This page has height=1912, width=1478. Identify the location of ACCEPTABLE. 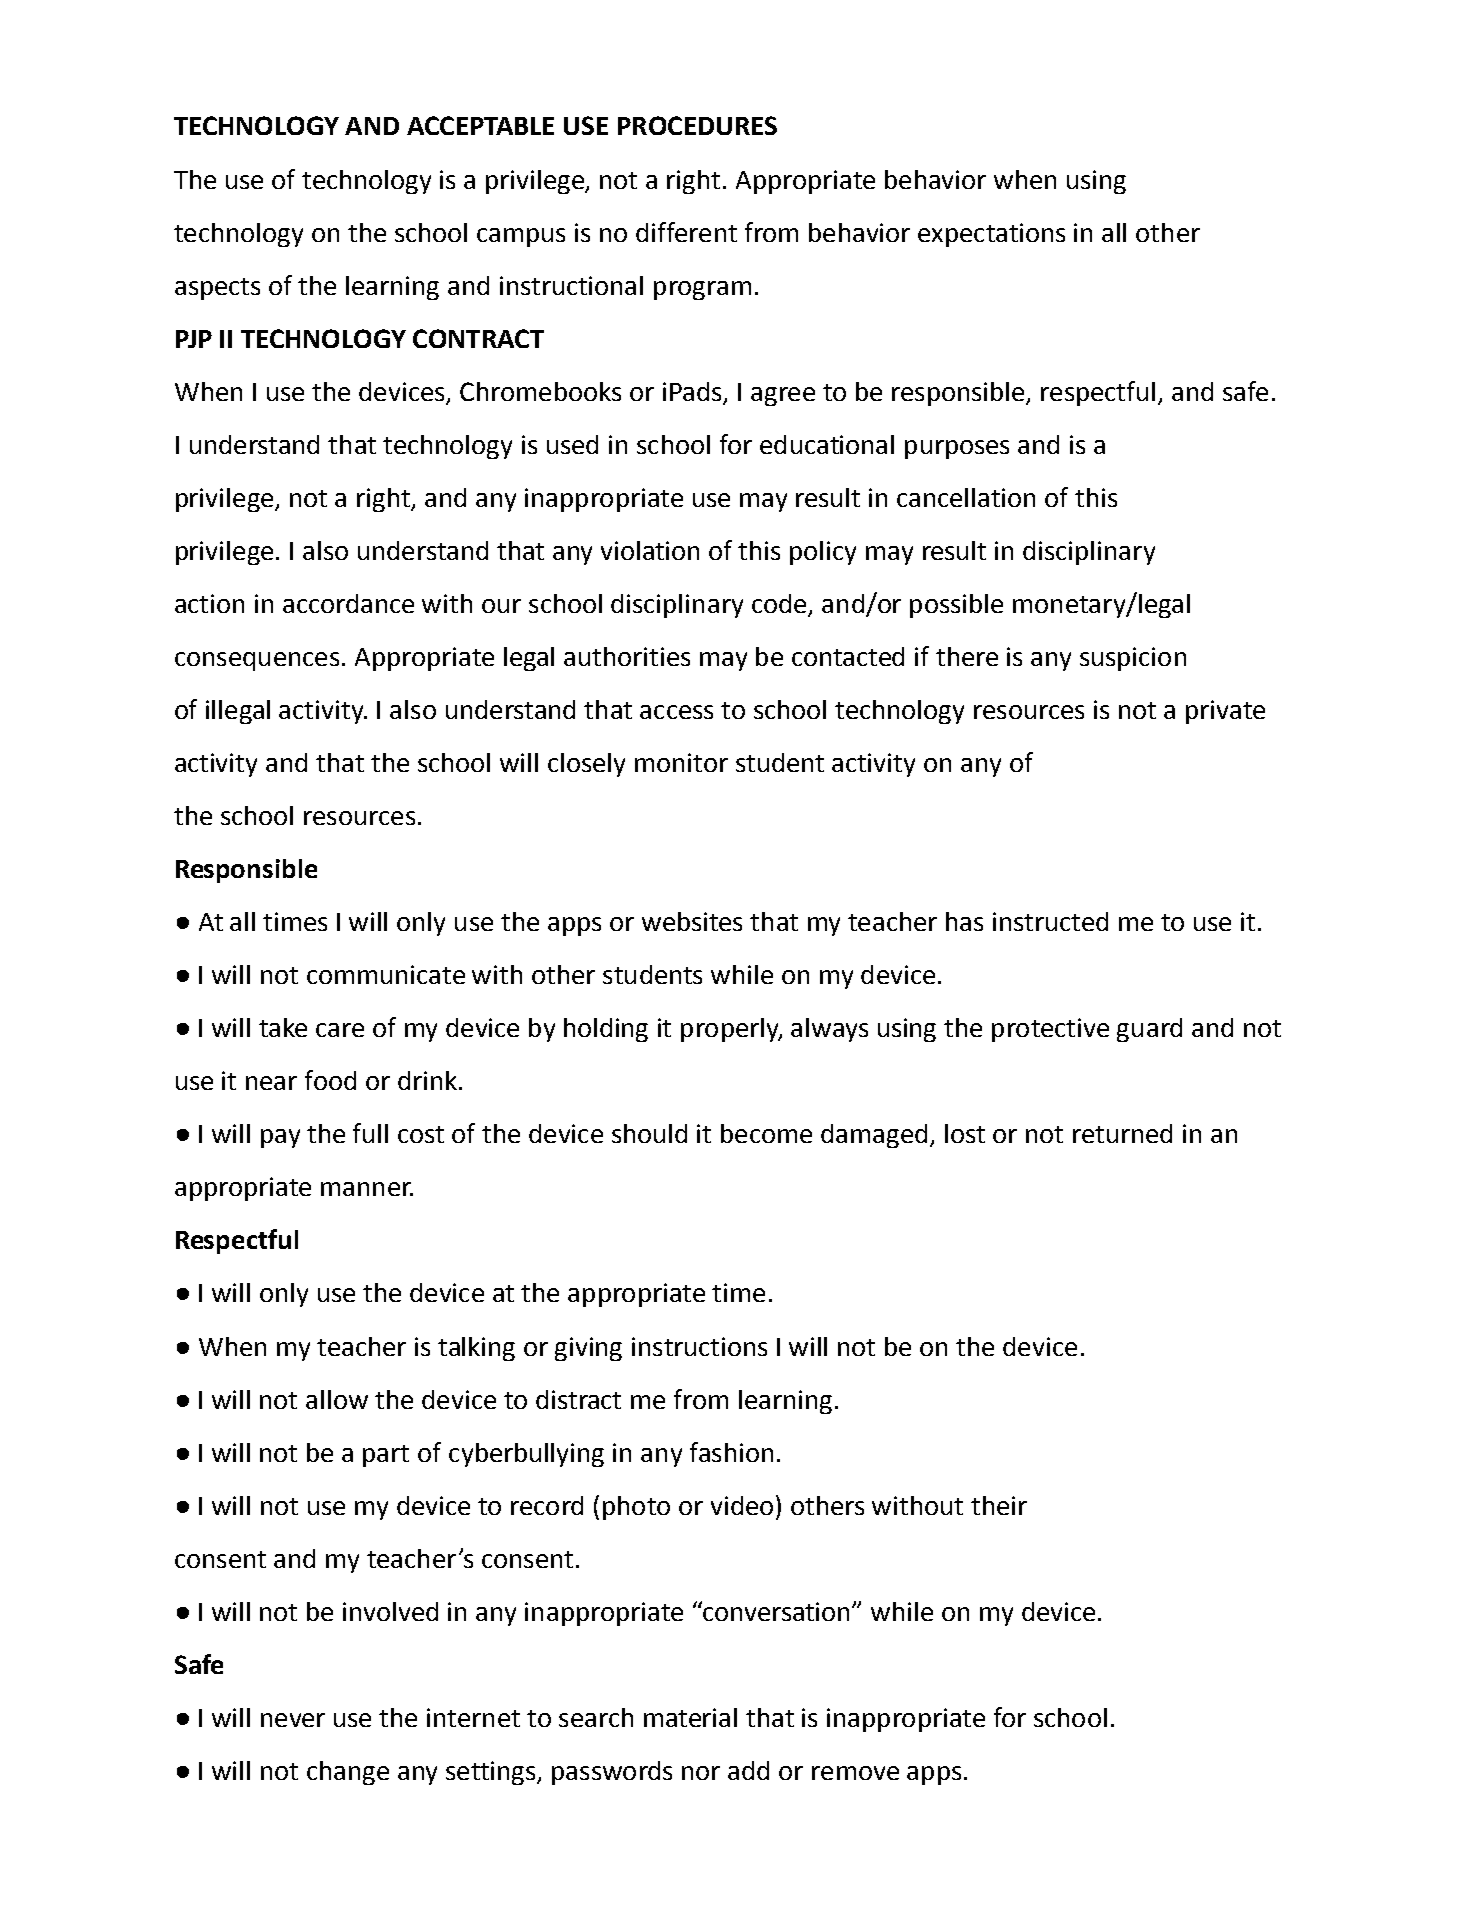
(480, 125).
